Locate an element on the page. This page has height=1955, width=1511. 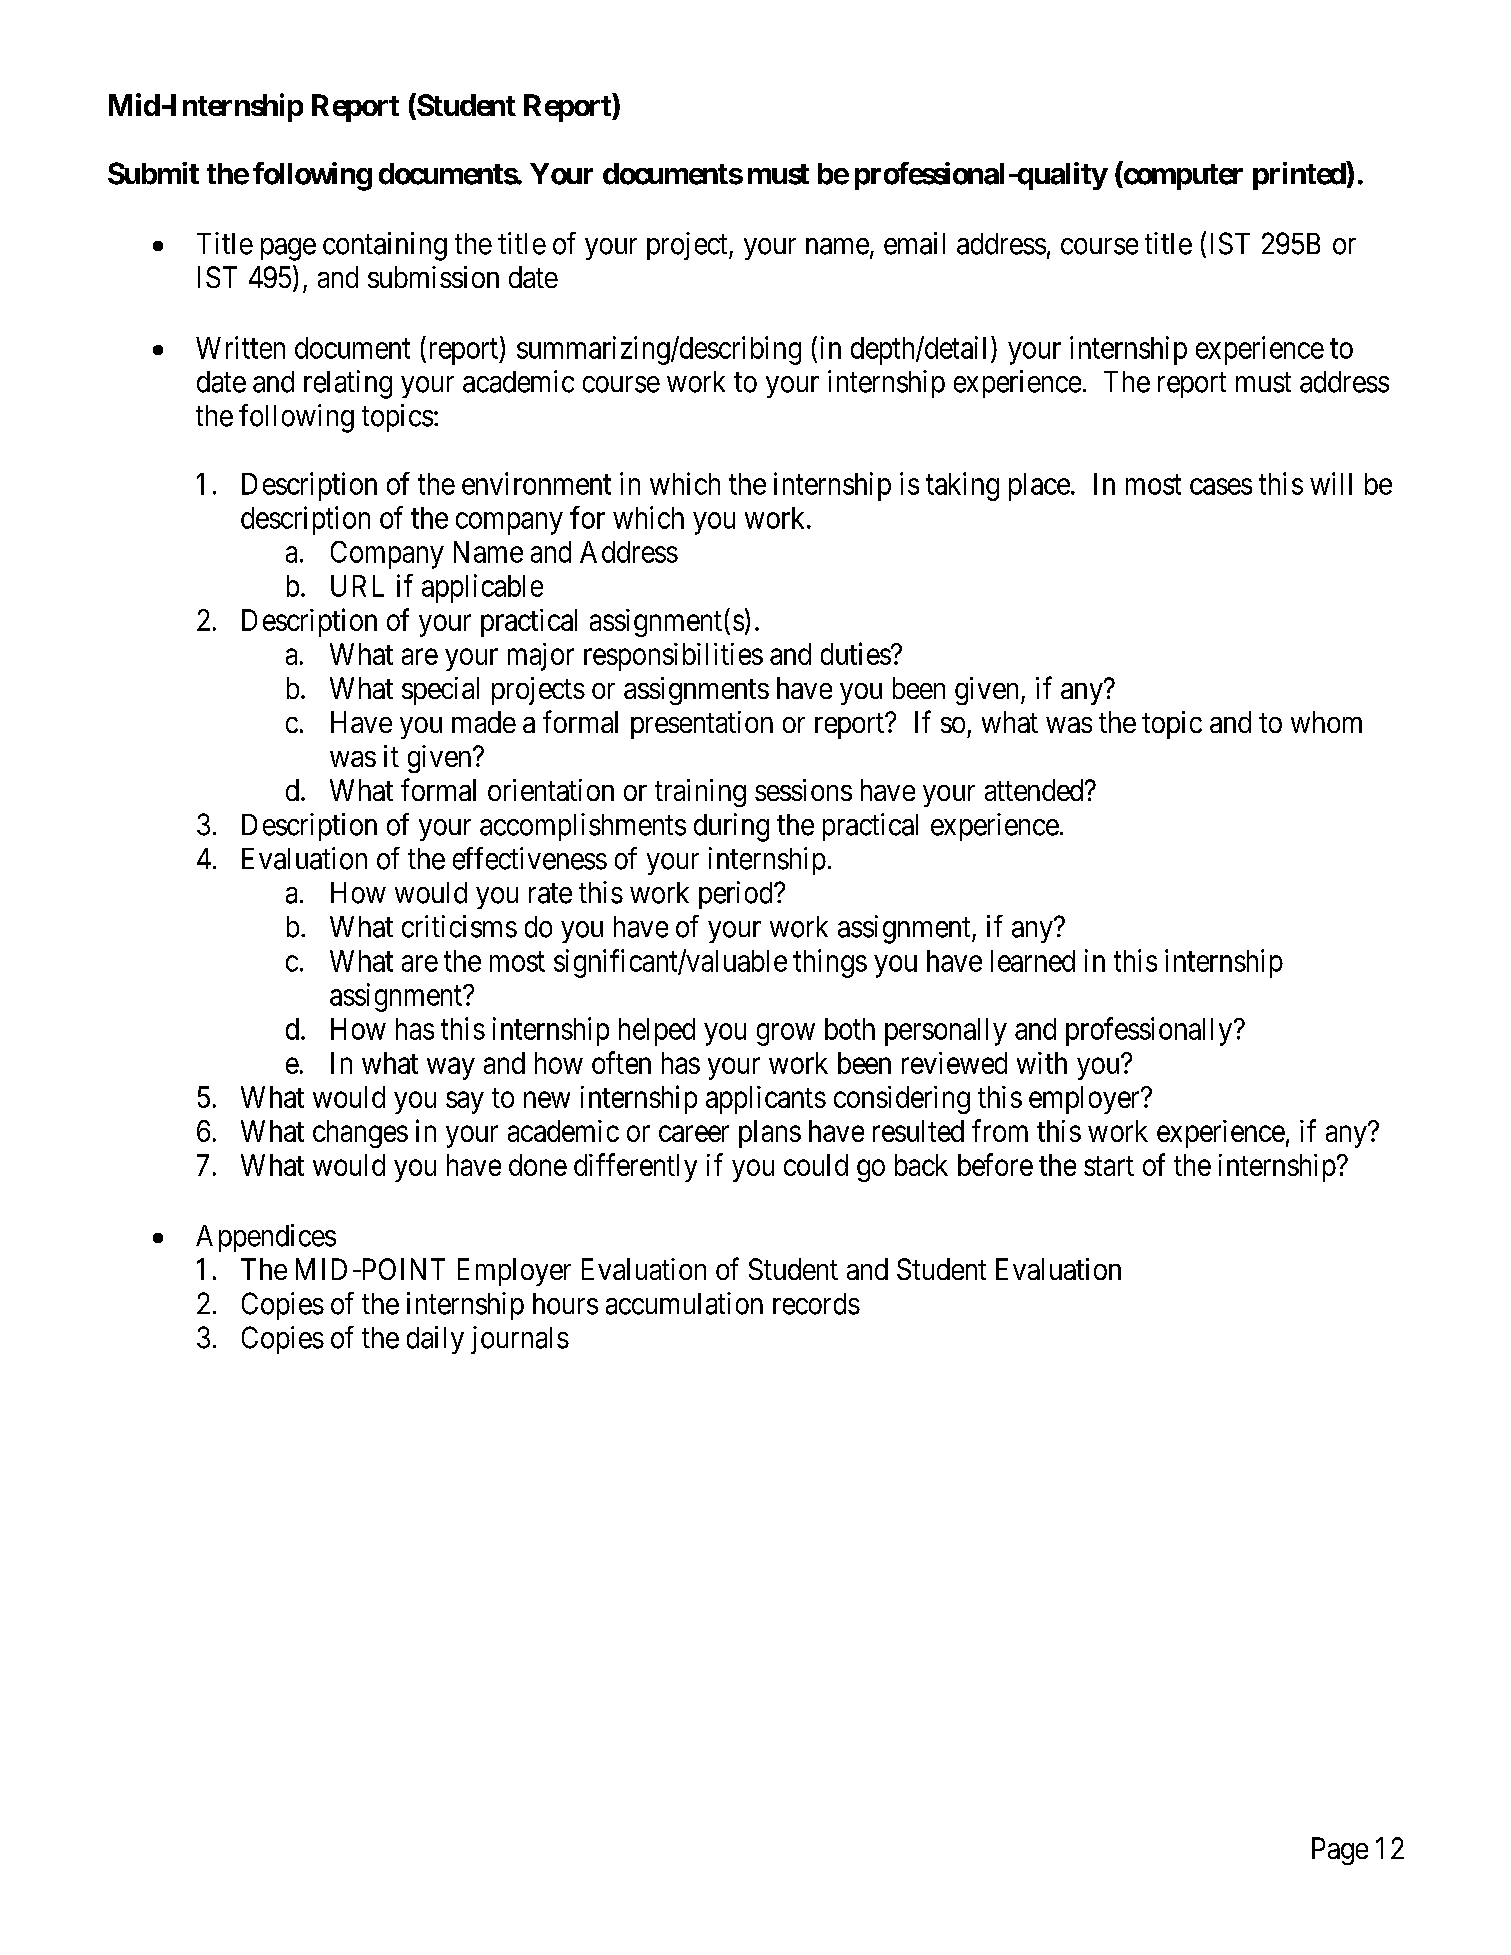
accumulation is located at coordinates (684, 1303).
